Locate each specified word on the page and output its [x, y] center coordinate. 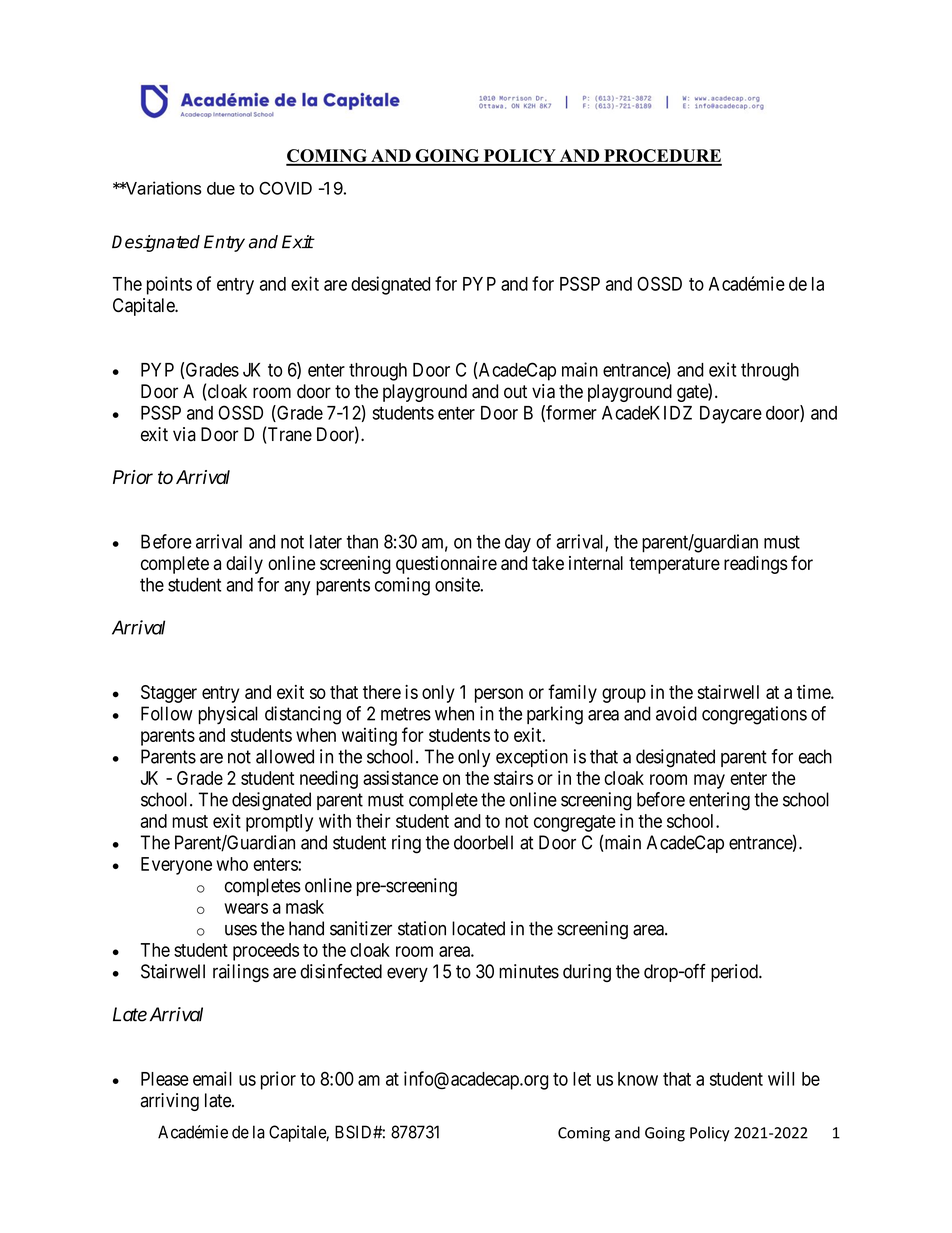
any [297, 588]
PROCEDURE [662, 157]
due [221, 188]
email [212, 1078]
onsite [458, 584]
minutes [529, 971]
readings [756, 565]
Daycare [731, 415]
